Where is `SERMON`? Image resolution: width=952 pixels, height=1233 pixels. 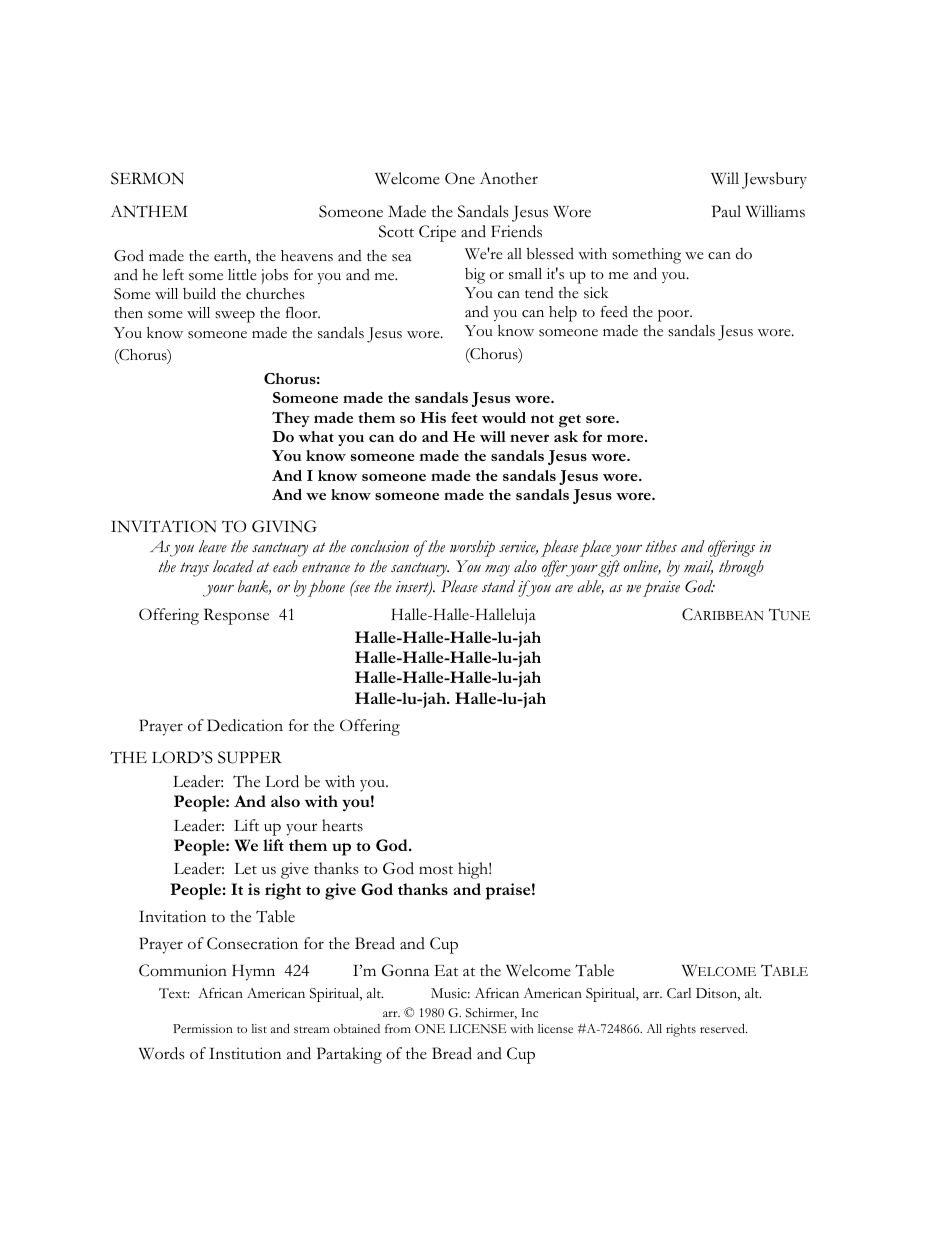 SERMON is located at coordinates (147, 178).
